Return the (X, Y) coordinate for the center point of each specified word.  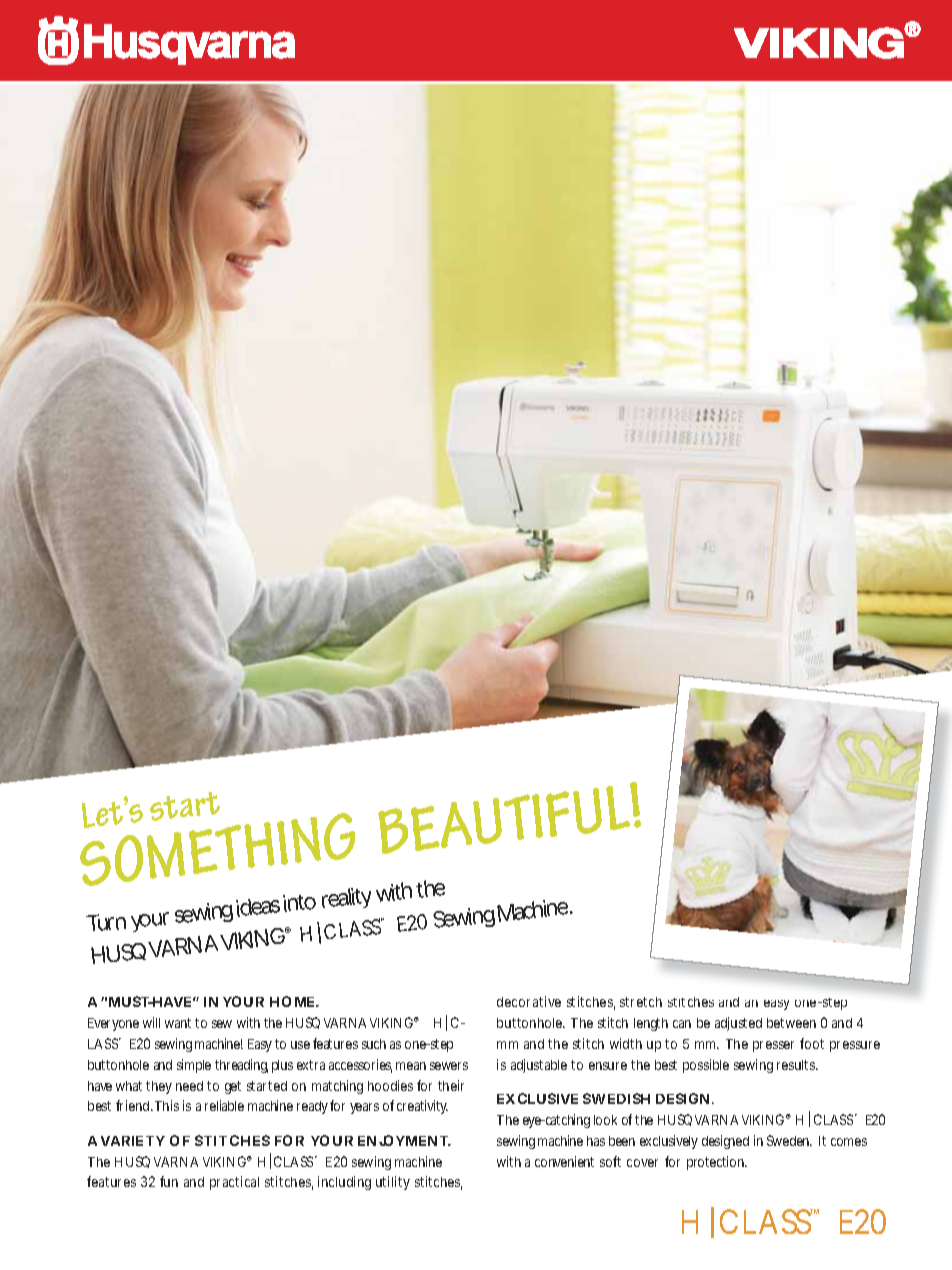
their (451, 1085)
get (233, 1087)
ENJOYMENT (403, 1140)
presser (773, 1046)
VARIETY (133, 1141)
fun (169, 1181)
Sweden (789, 1140)
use (300, 1045)
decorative (529, 1001)
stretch (641, 1002)
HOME (293, 1001)
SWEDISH (616, 1098)
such (374, 1044)
